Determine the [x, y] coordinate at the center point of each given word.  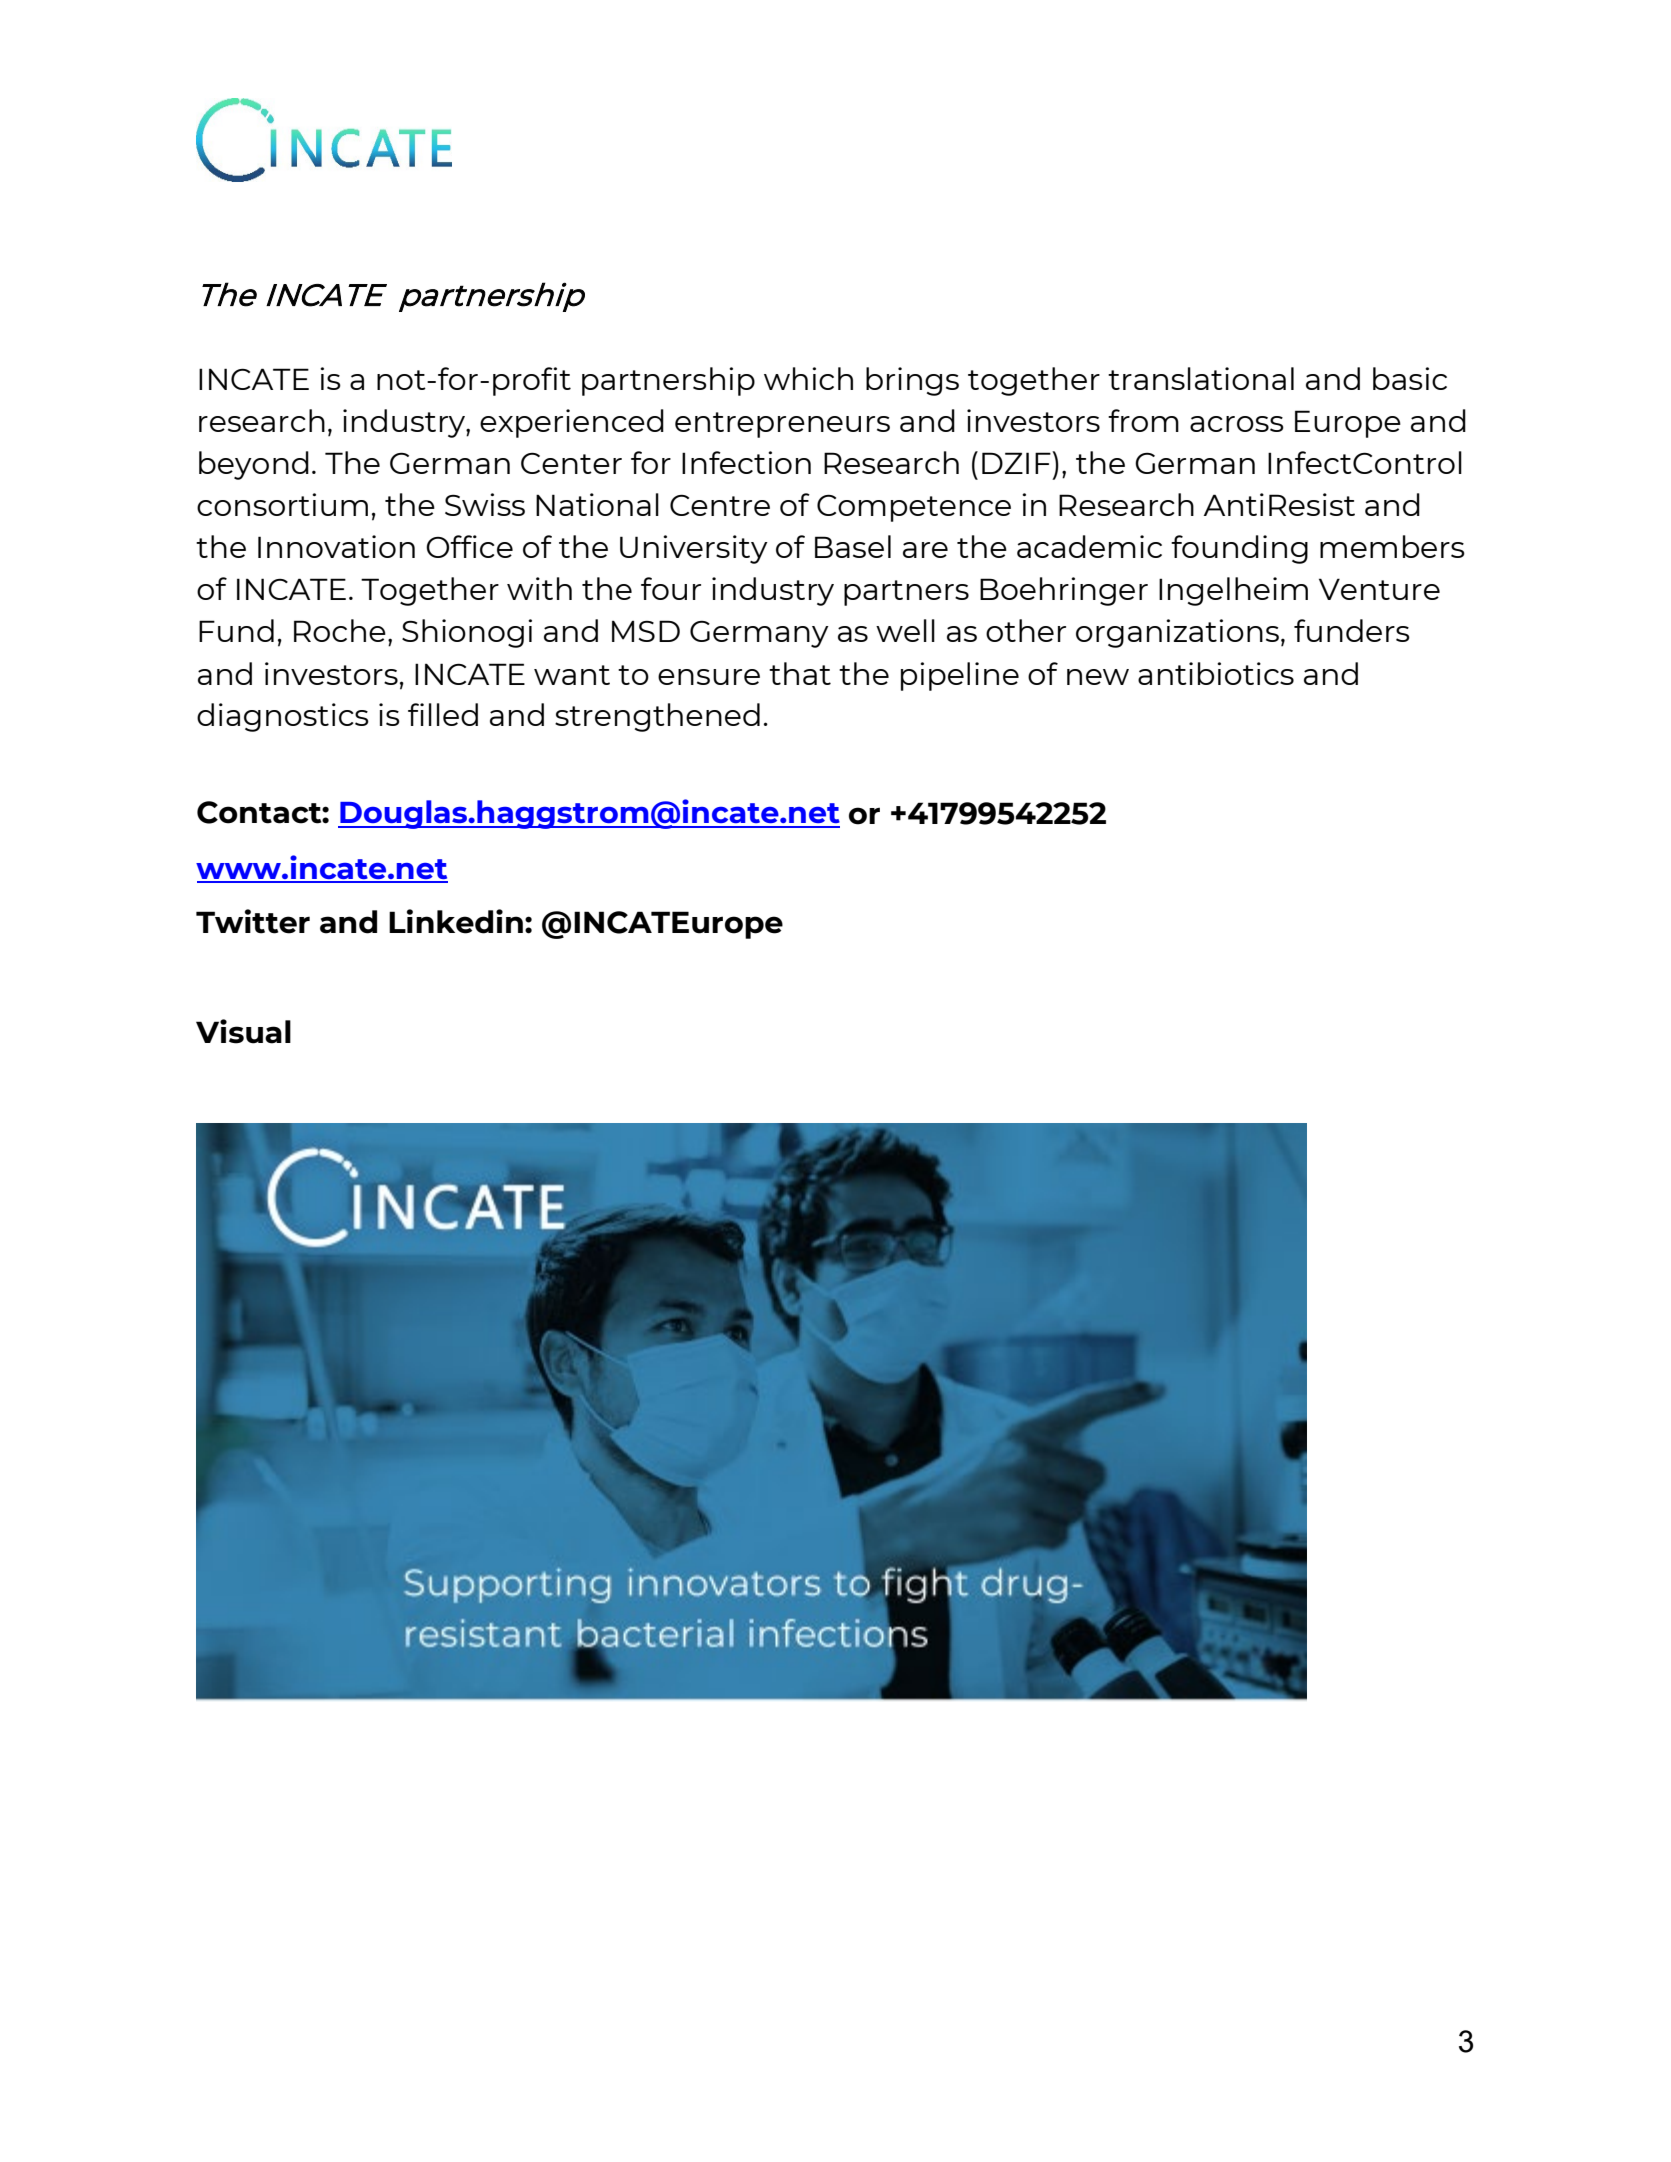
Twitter [253, 921]
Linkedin [456, 921]
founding [1239, 549]
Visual [243, 1031]
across [1237, 424]
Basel [853, 546]
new [1098, 677]
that [800, 673]
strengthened [657, 717]
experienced [572, 423]
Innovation [336, 546]
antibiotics [1216, 673]
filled [443, 714]
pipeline [960, 676]
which [808, 378]
